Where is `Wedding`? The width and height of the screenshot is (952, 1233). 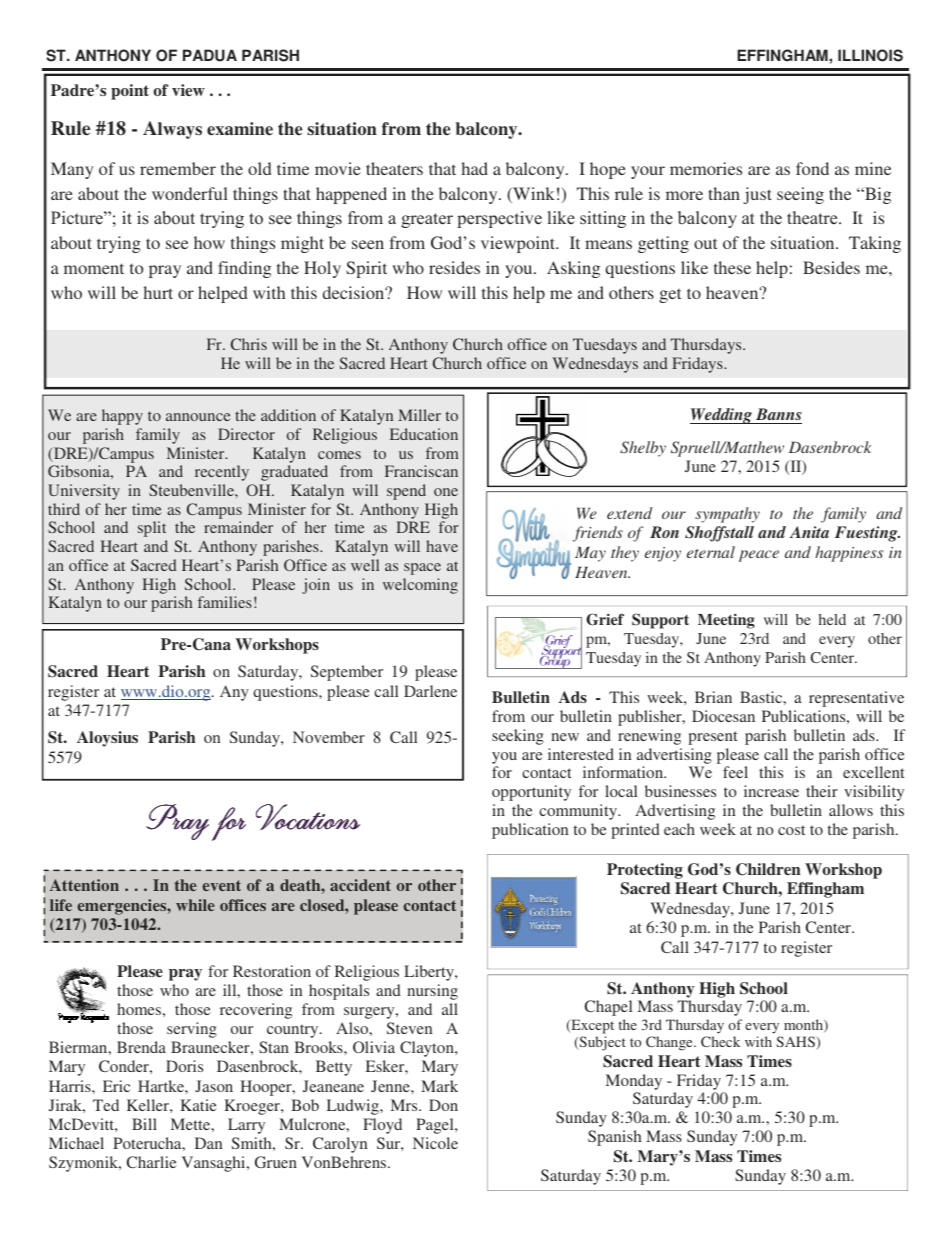 Wedding is located at coordinates (722, 416).
